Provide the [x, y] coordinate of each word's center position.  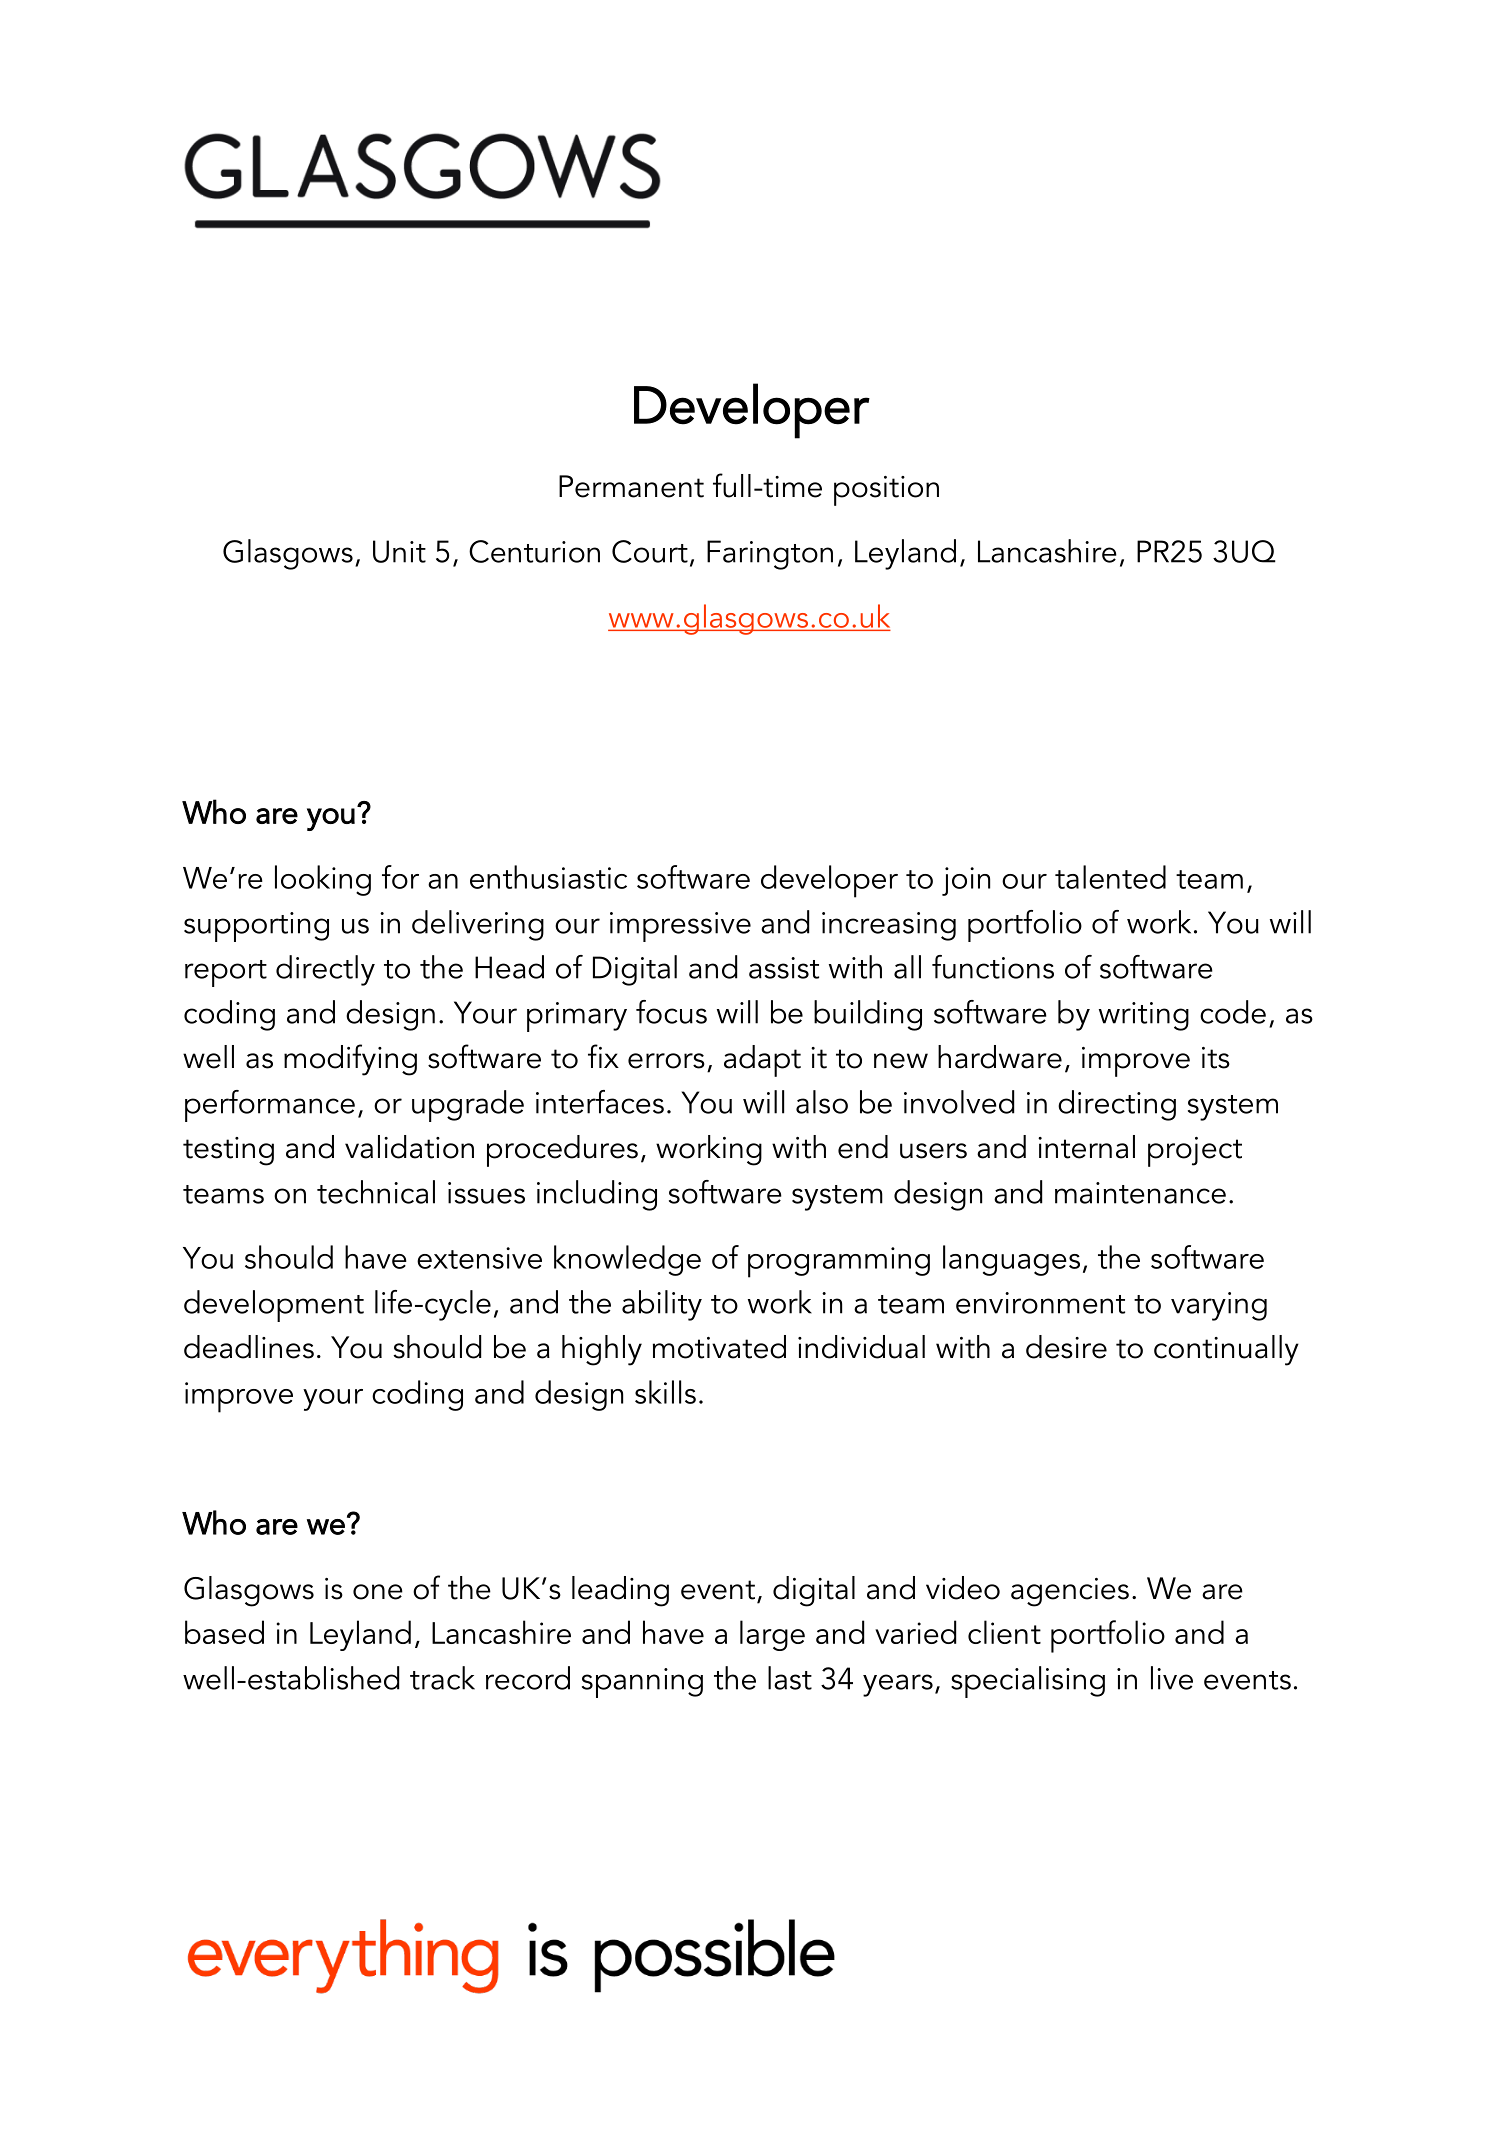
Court [650, 551]
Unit [399, 551]
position [886, 491]
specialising [1028, 1682]
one [378, 1592]
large [772, 1635]
